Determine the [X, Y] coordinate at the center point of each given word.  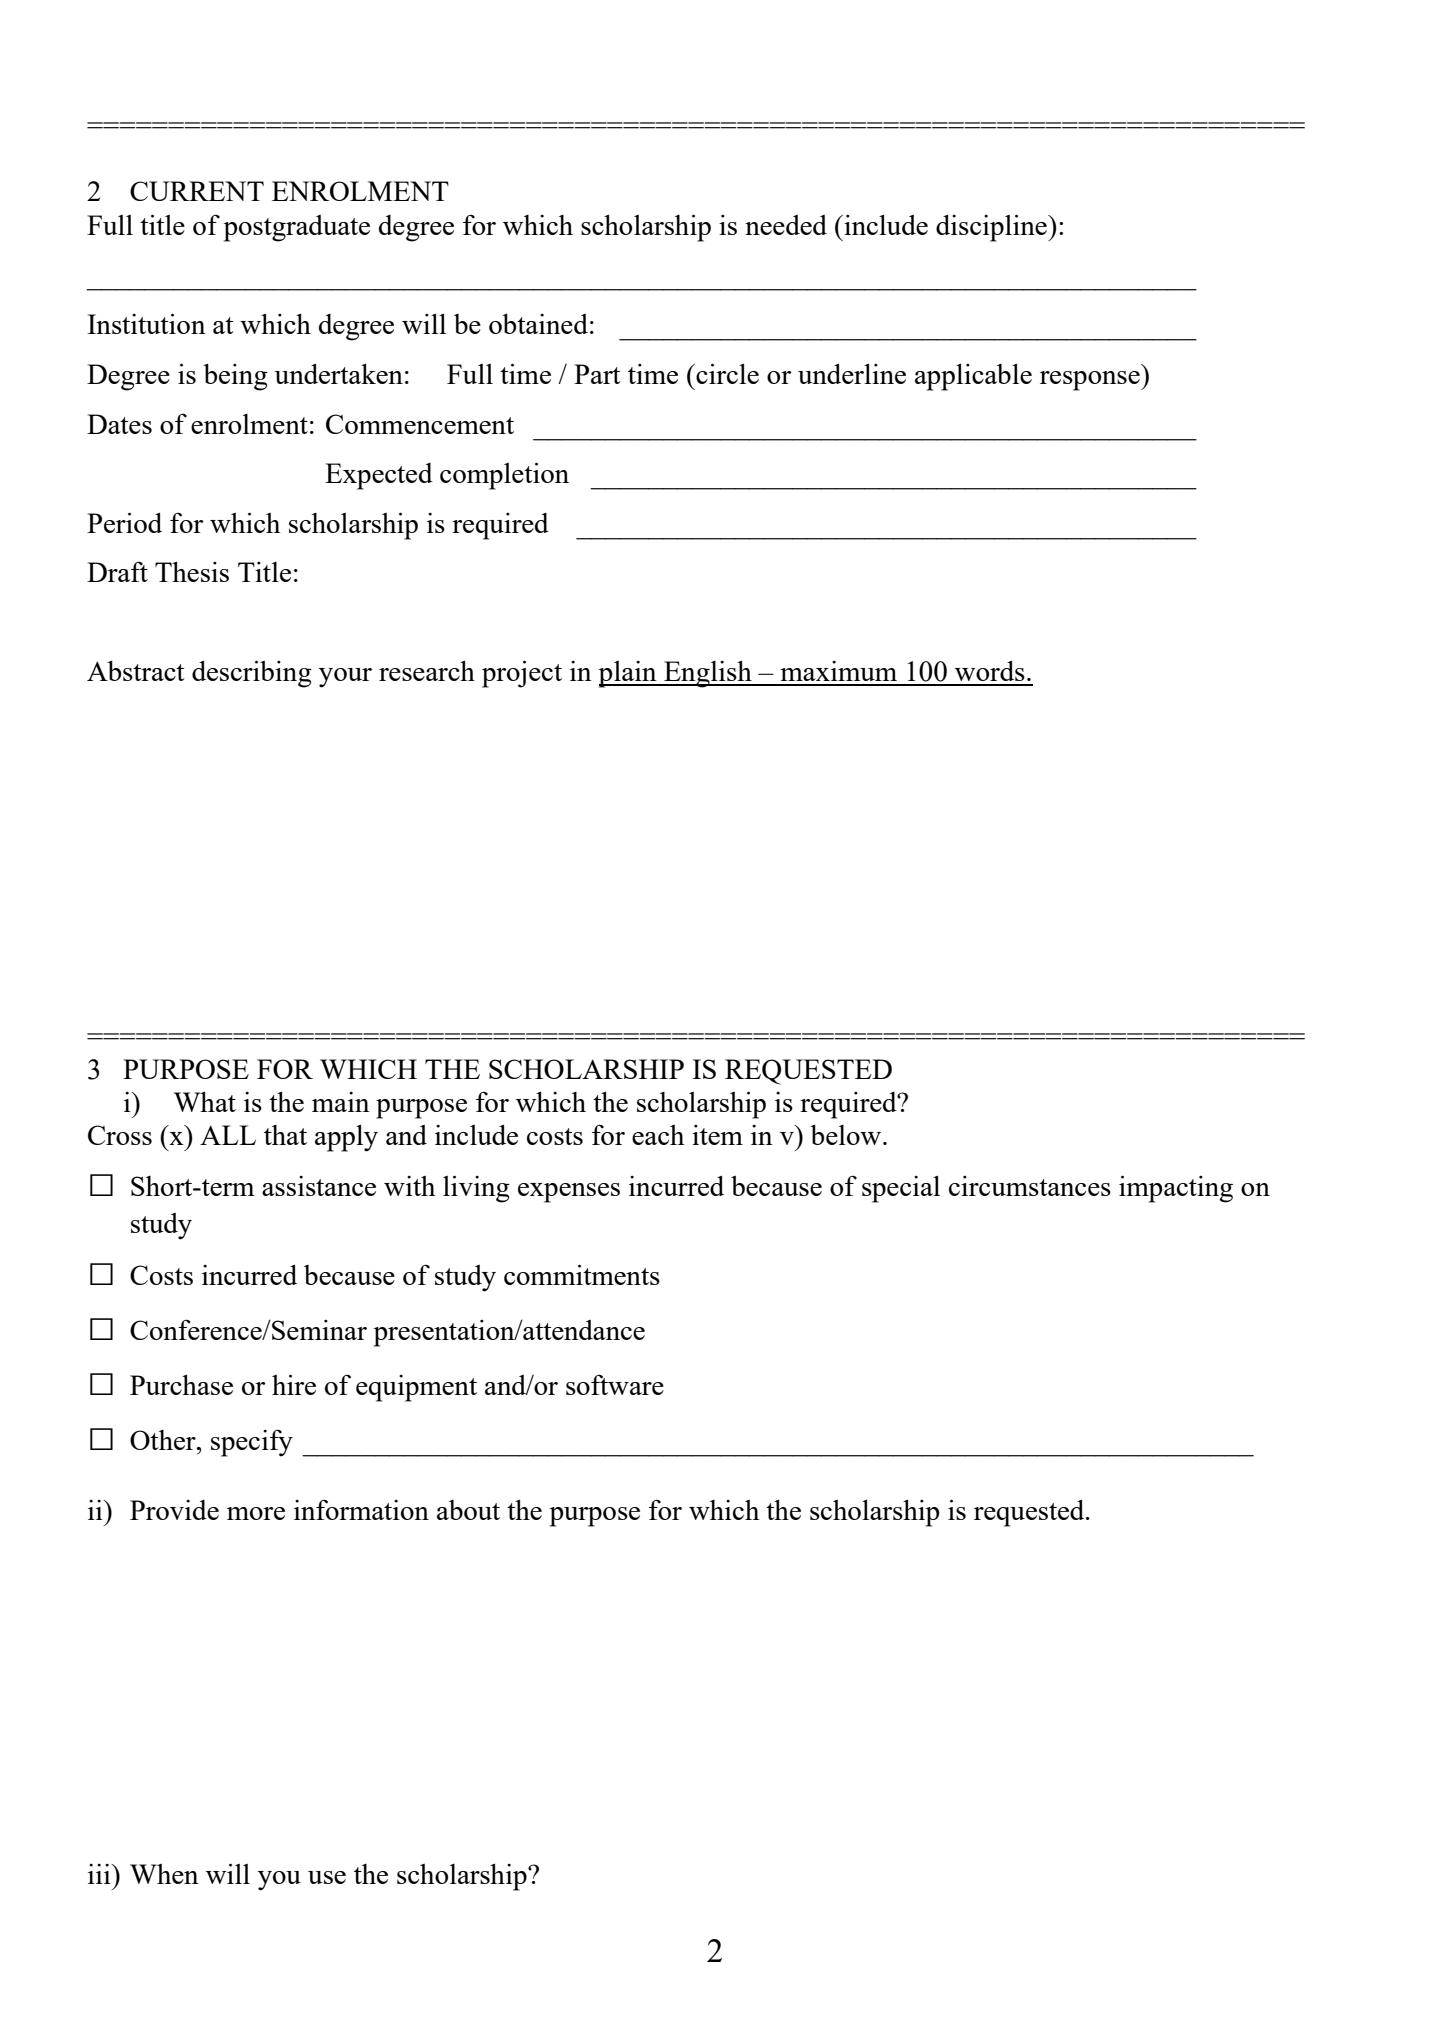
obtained [538, 323]
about [468, 1510]
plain [629, 674]
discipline [992, 228]
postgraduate [297, 228]
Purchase [181, 1384]
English [708, 674]
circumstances [1030, 1186]
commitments [582, 1274]
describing [252, 674]
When [164, 1874]
